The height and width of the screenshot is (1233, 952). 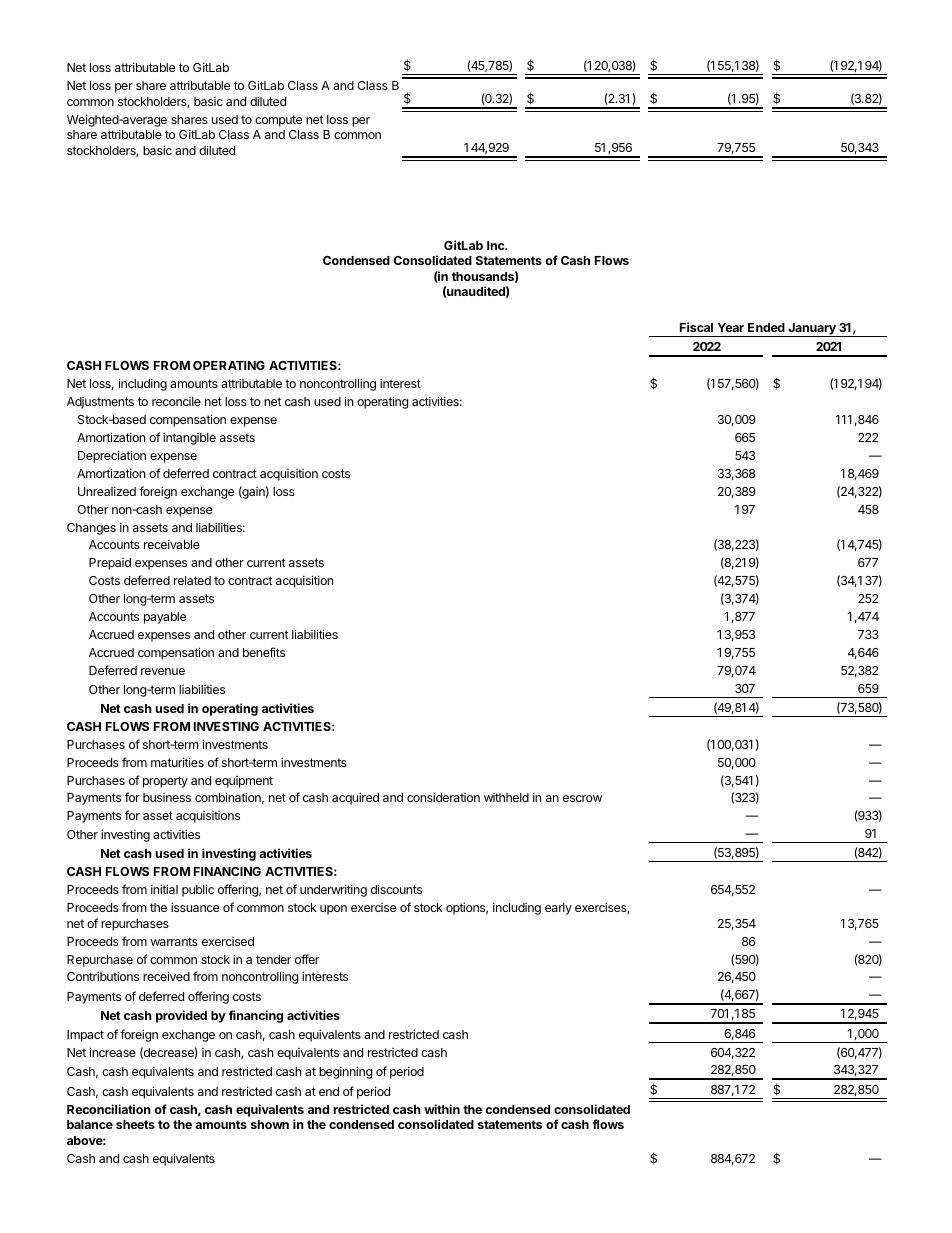 What do you see at coordinates (442, 1109) in the screenshot?
I see `within` at bounding box center [442, 1109].
